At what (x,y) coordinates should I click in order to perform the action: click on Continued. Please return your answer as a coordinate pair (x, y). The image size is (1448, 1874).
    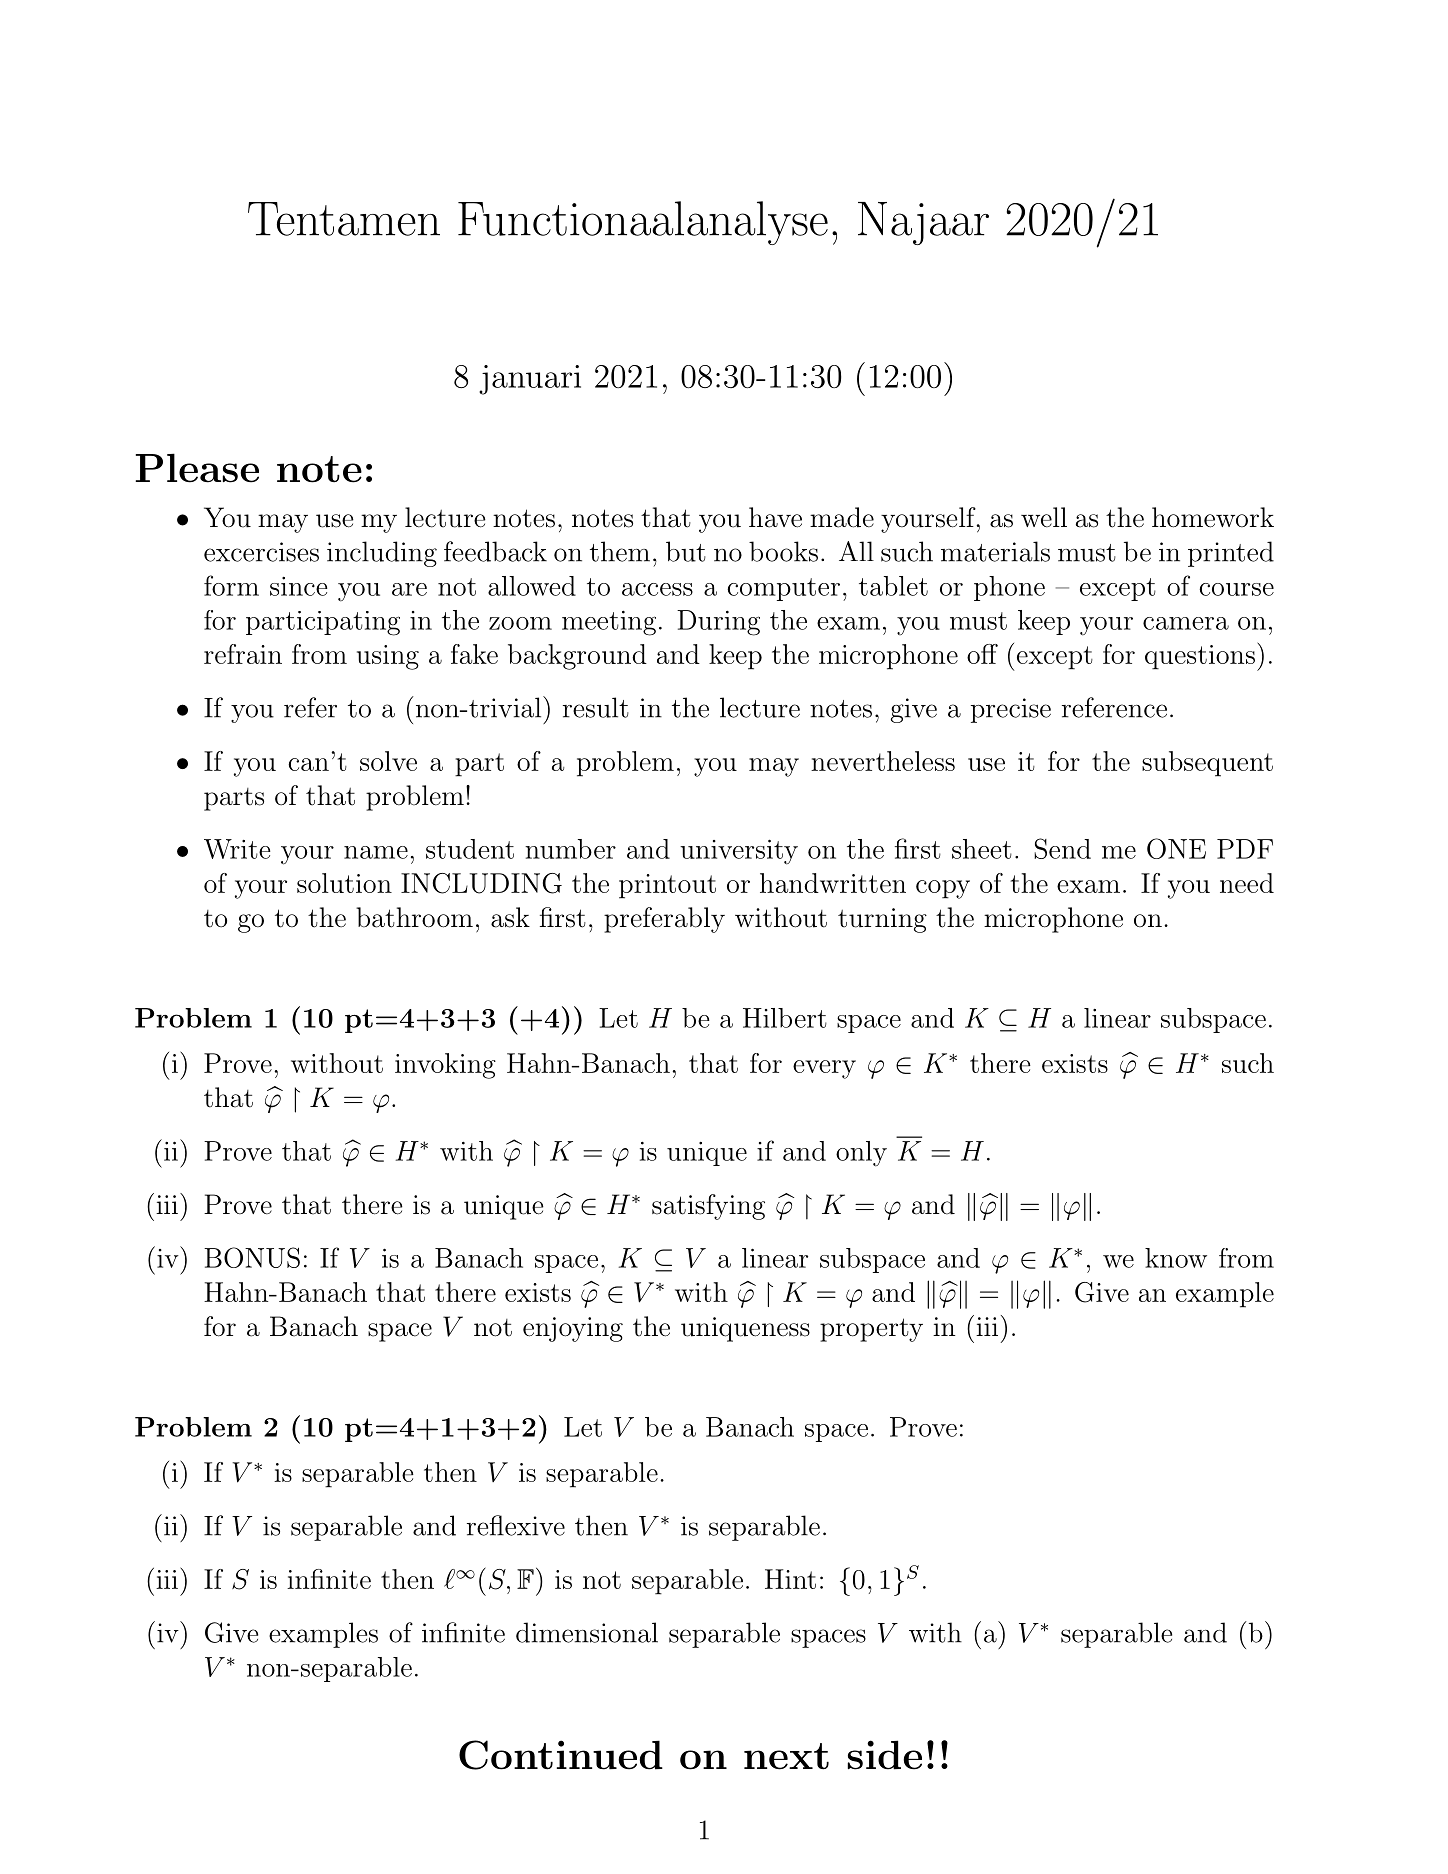
    Looking at the image, I should click on (561, 1755).
